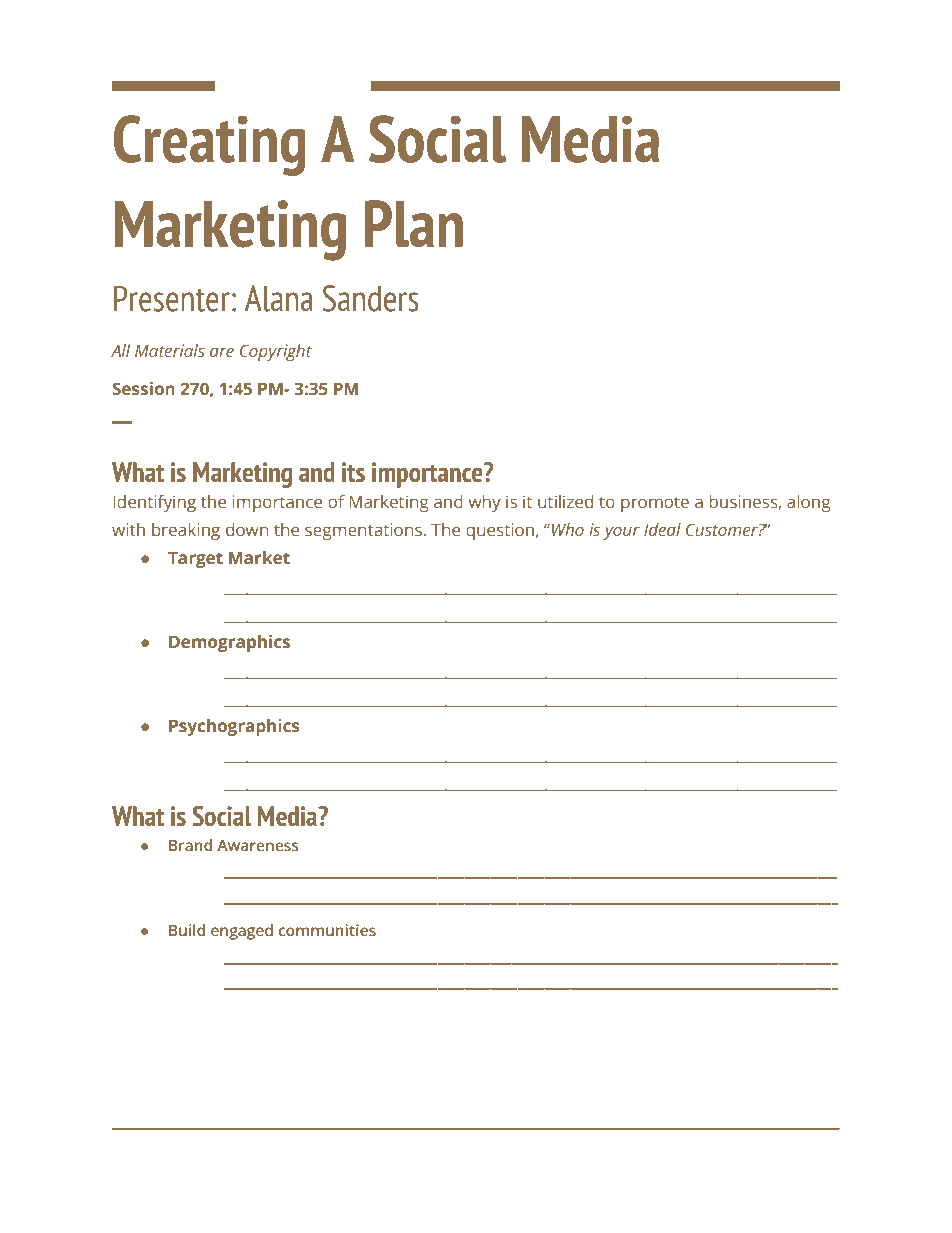 This screenshot has width=952, height=1233. What do you see at coordinates (662, 529) in the screenshot?
I see `Ideal` at bounding box center [662, 529].
